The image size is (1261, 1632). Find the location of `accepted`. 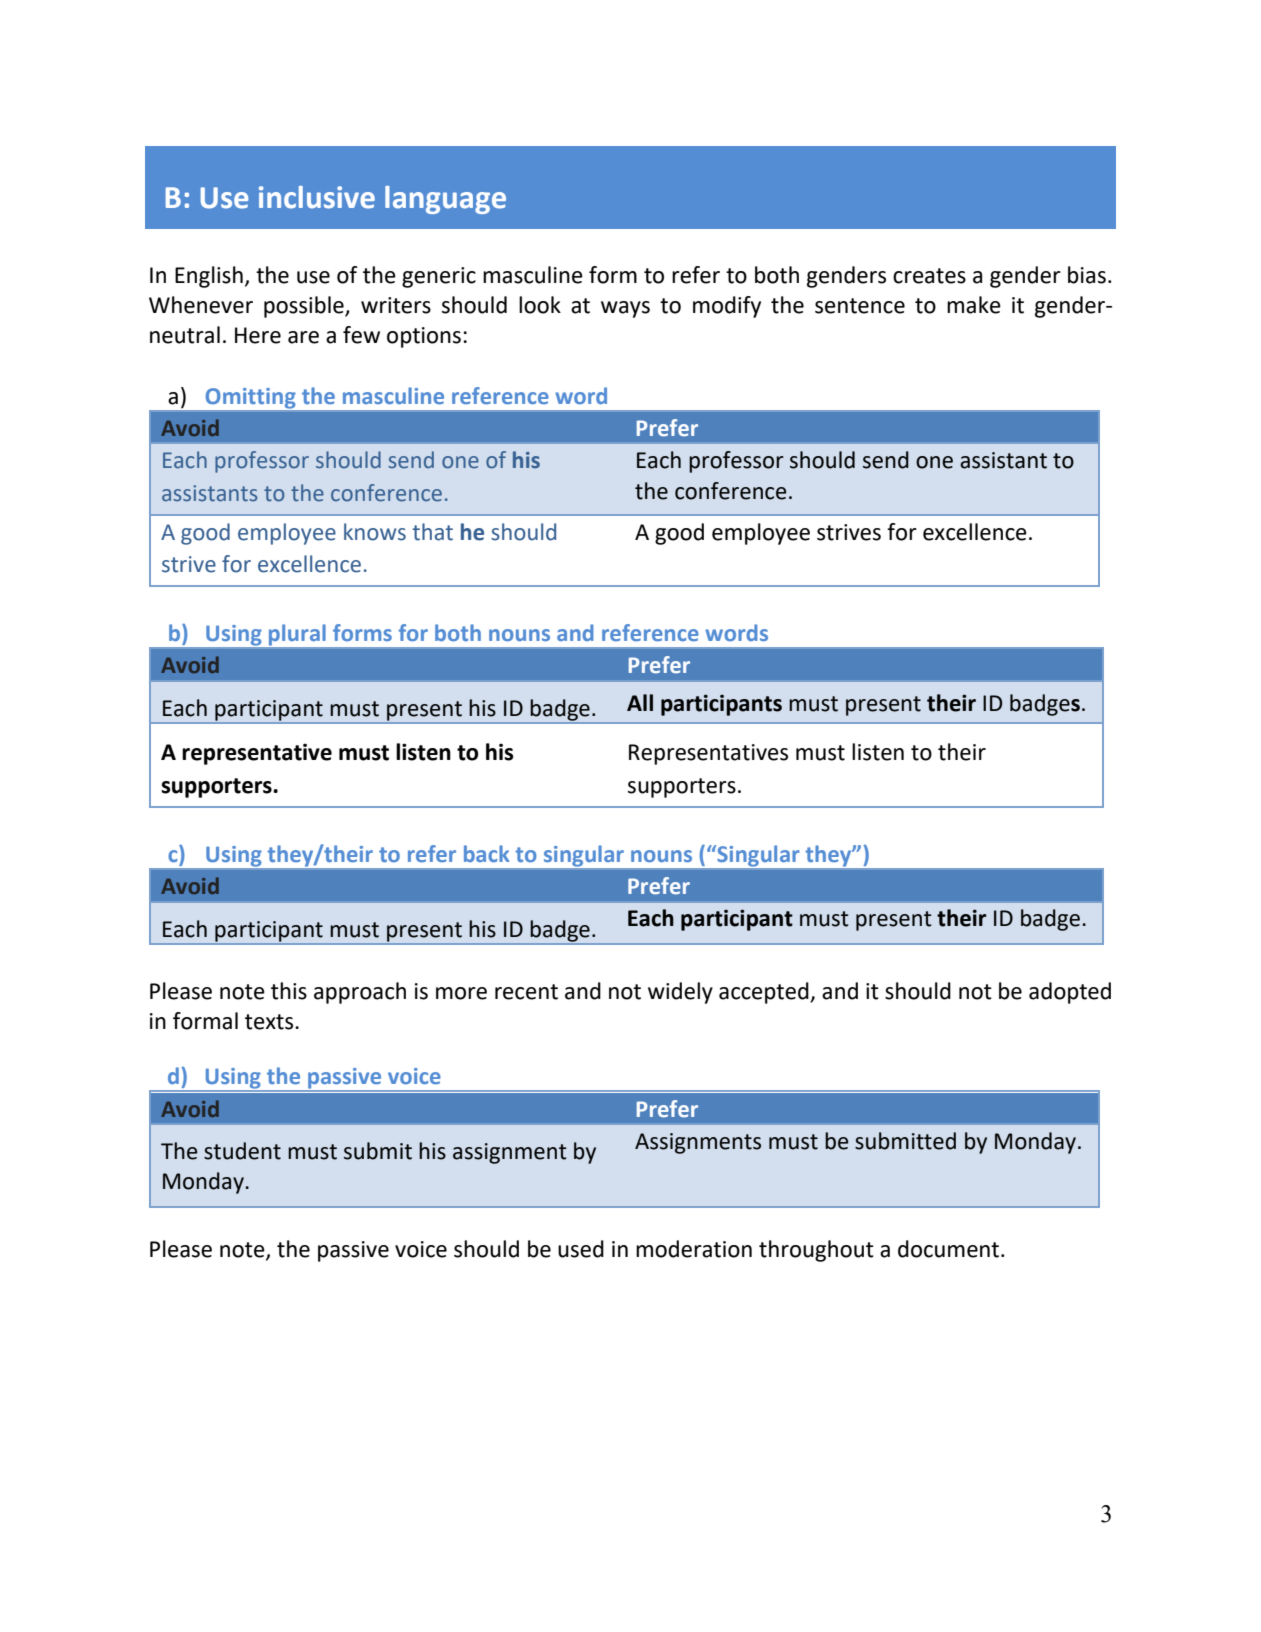

accepted is located at coordinates (765, 993).
